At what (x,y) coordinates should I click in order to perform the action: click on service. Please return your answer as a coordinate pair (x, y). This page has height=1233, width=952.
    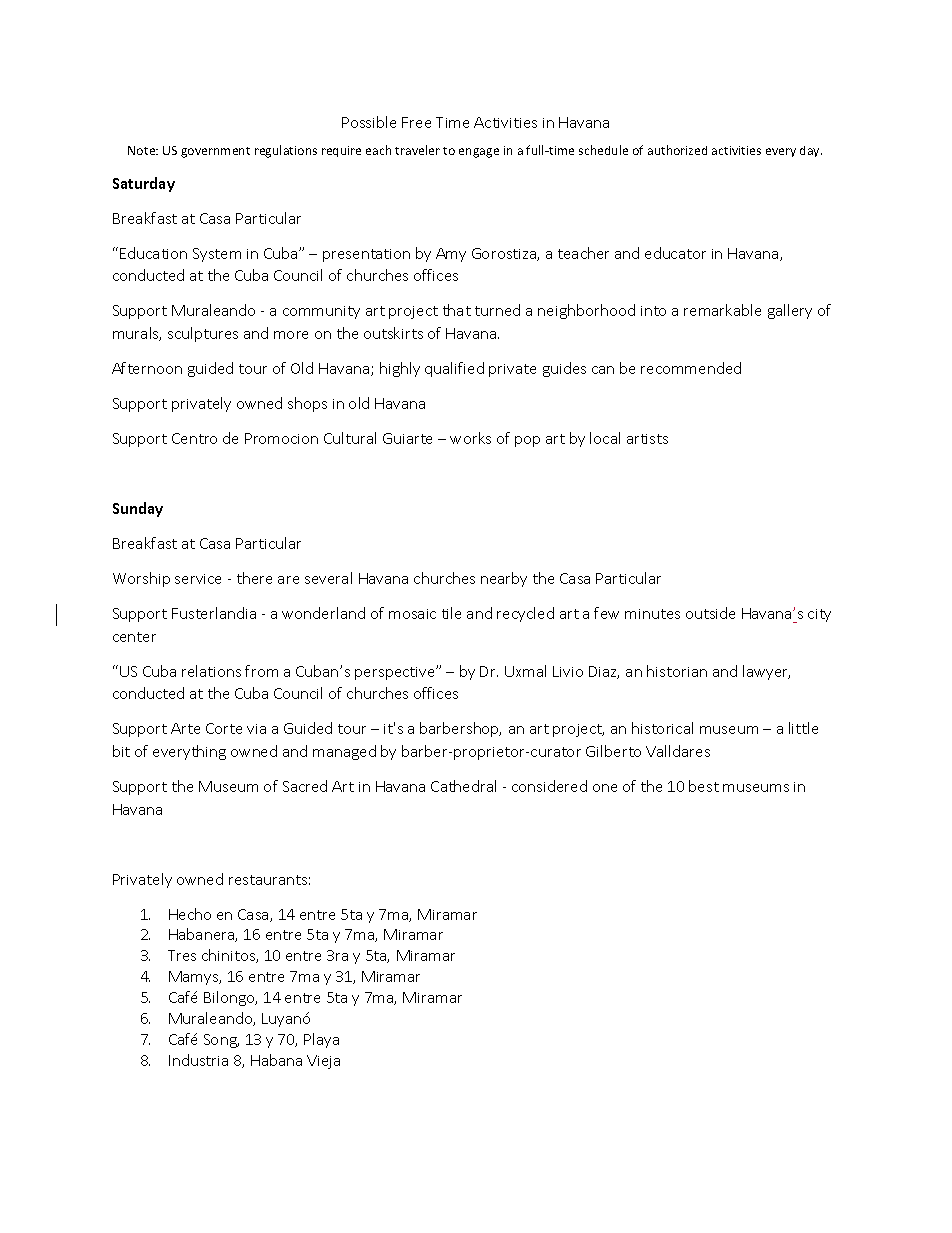
    Looking at the image, I should click on (198, 579).
